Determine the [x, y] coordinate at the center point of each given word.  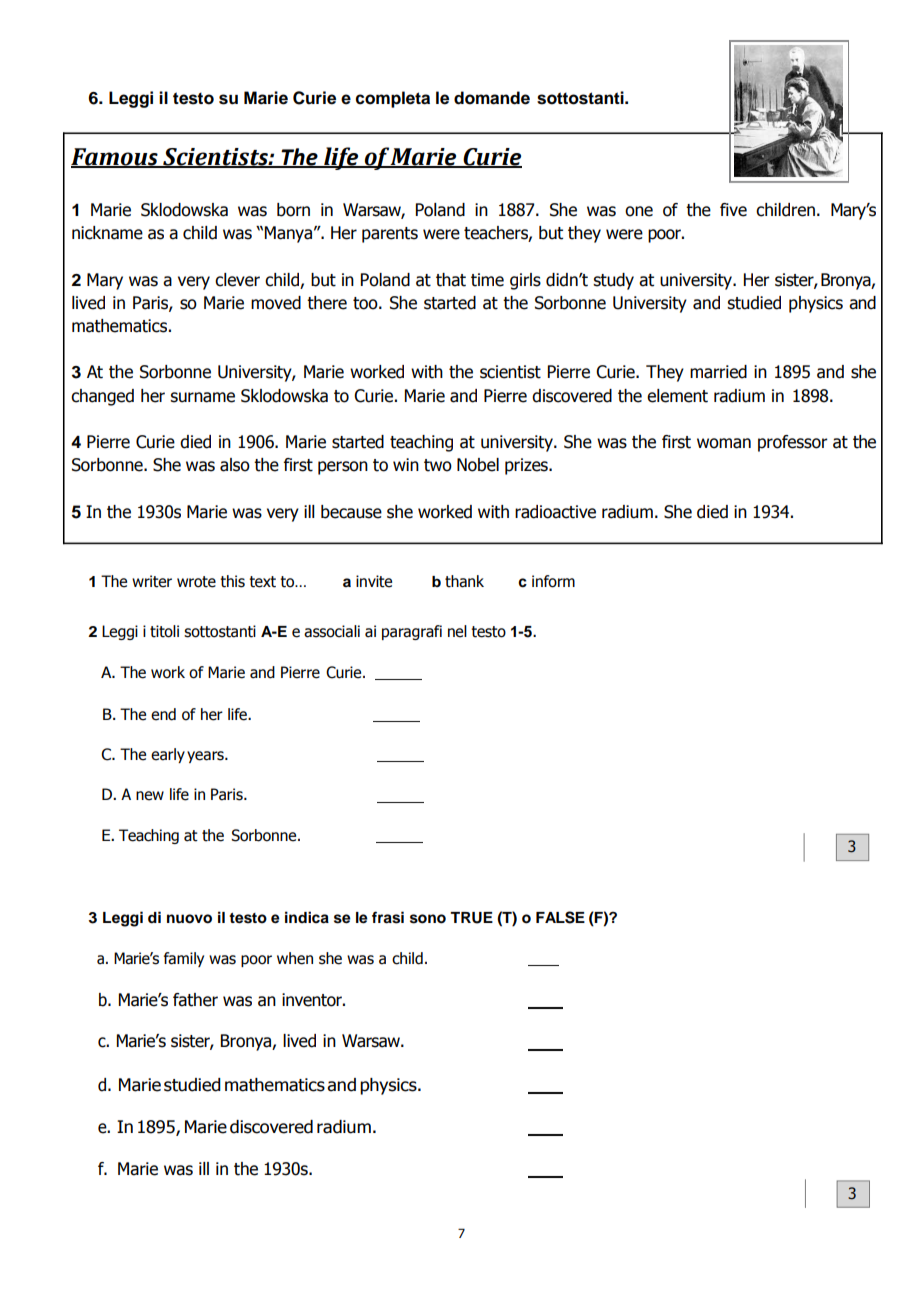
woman [724, 443]
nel [457, 631]
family [184, 959]
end [163, 714]
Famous [115, 157]
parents [390, 235]
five [733, 210]
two [438, 465]
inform [553, 581]
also [235, 465]
